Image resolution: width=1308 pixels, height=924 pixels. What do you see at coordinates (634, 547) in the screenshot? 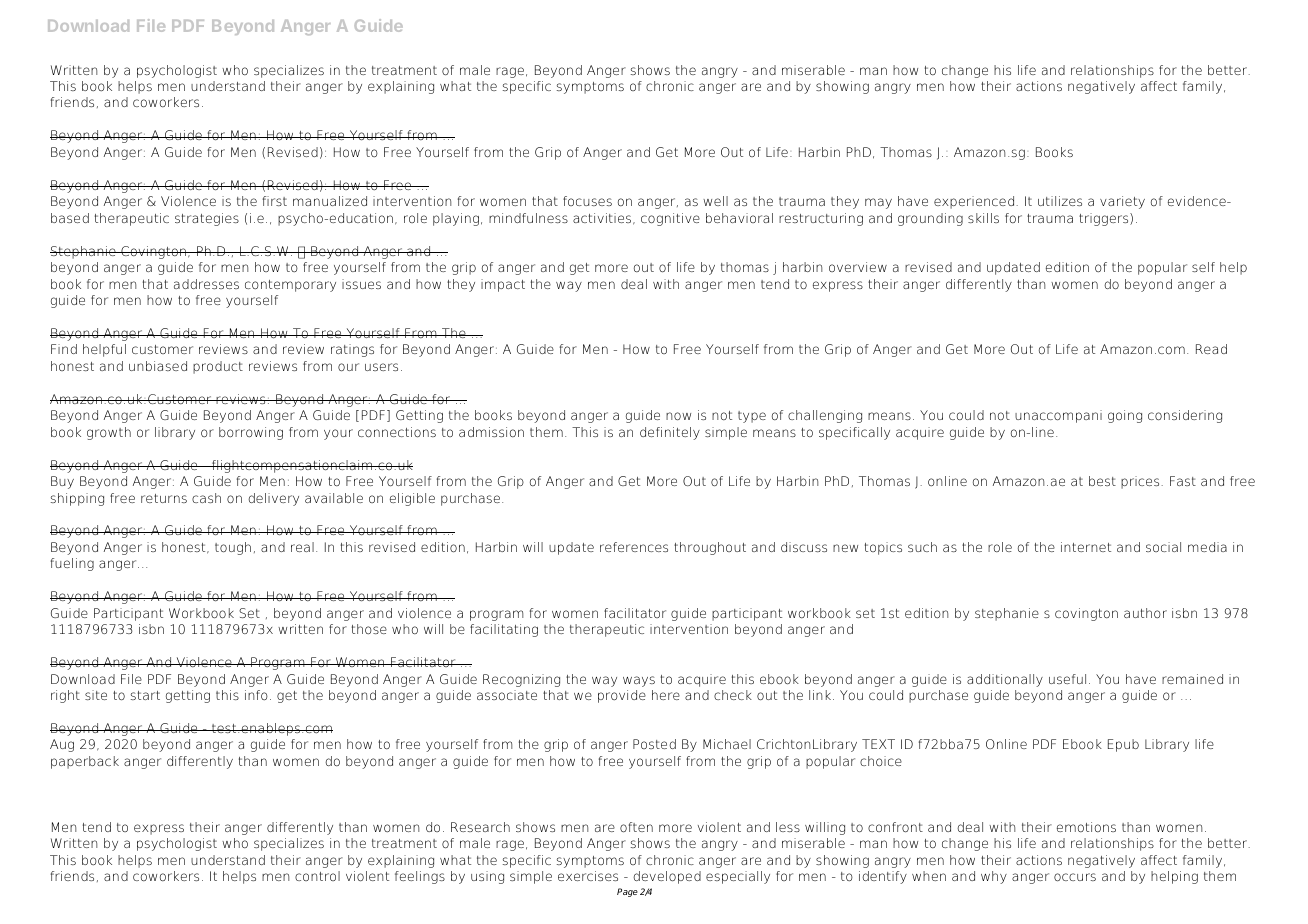
I see `references` at bounding box center [634, 547].
